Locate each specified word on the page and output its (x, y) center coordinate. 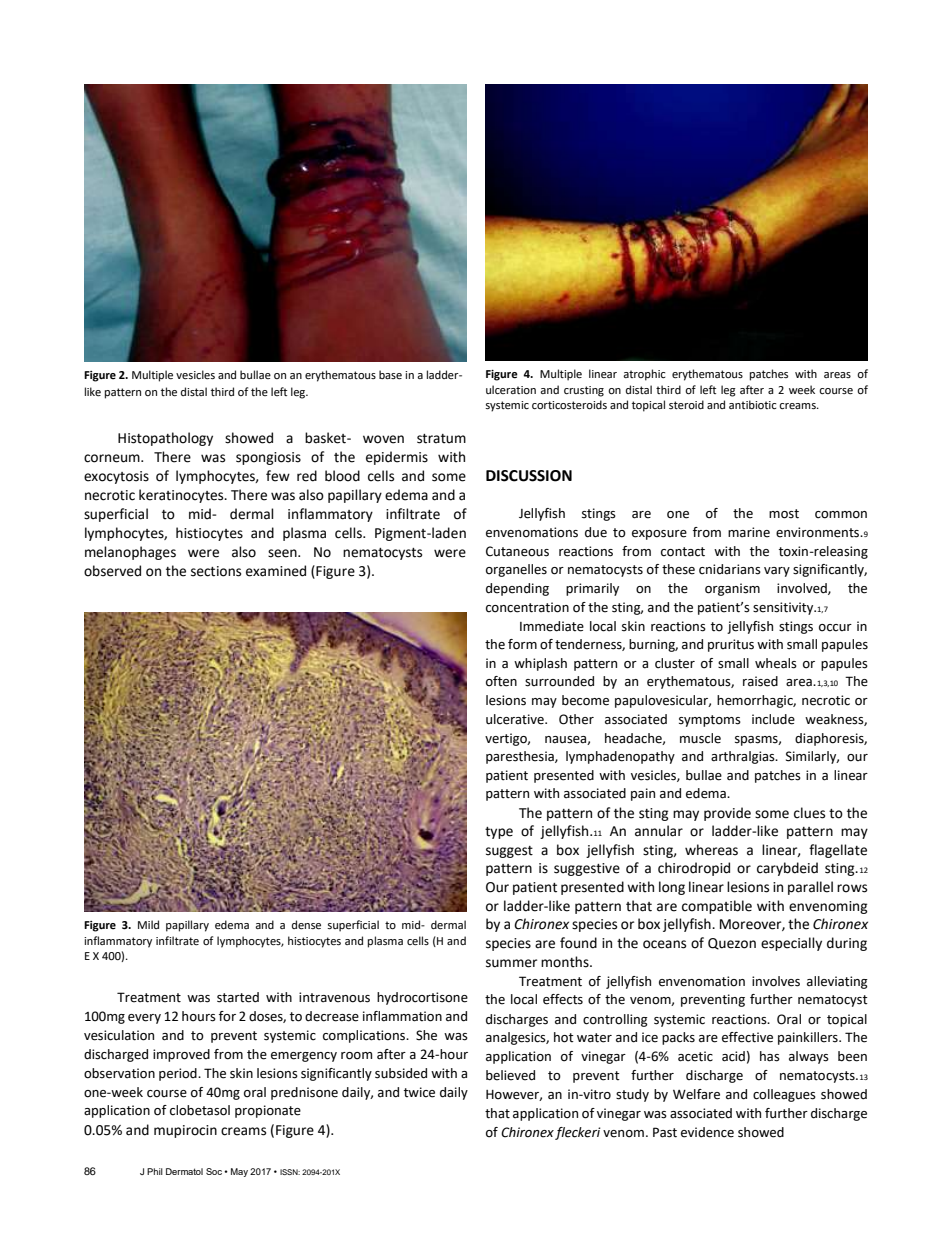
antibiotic (752, 404)
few (278, 476)
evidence (707, 1132)
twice (419, 1092)
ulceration (511, 390)
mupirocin (185, 1131)
